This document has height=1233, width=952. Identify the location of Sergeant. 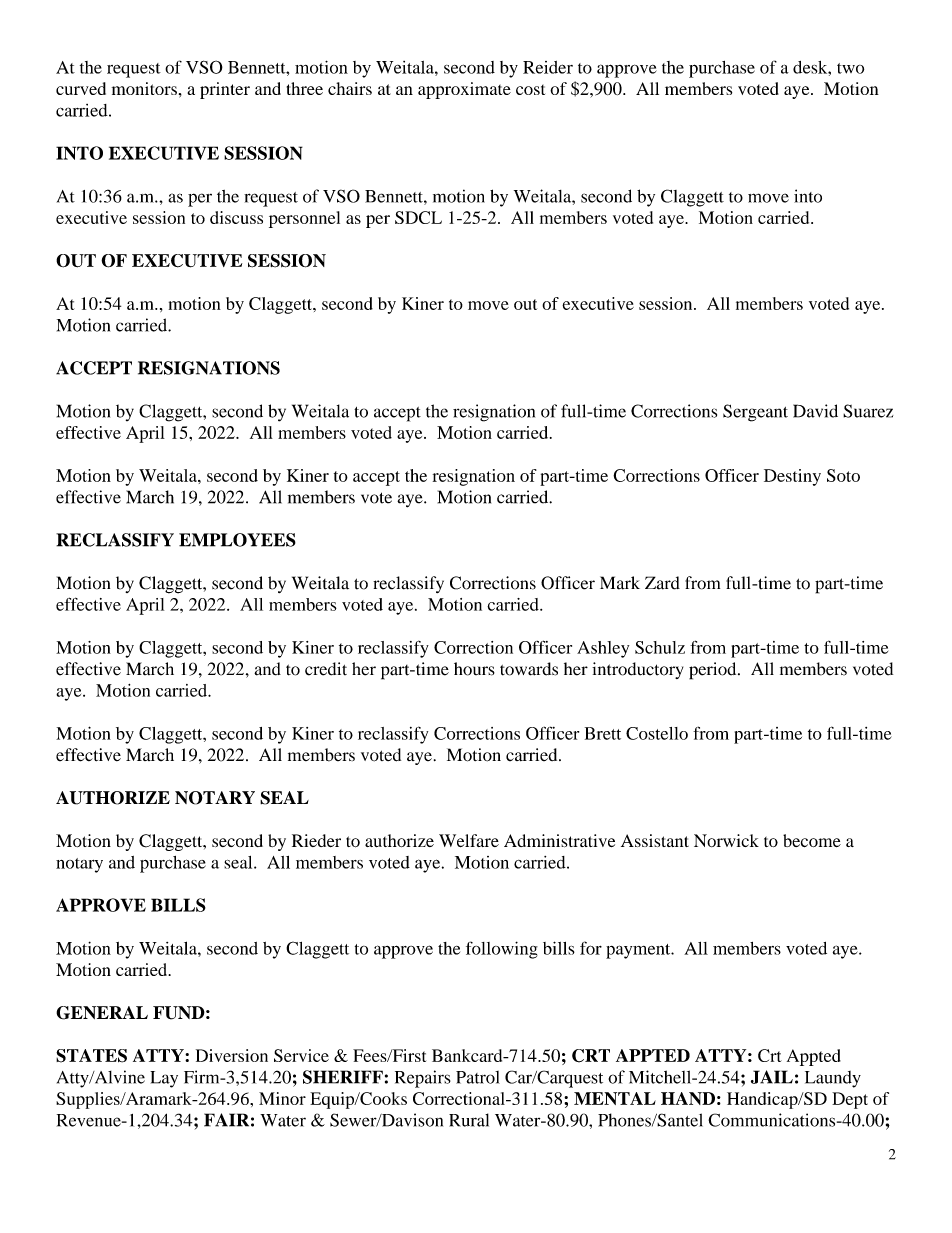
(755, 413).
